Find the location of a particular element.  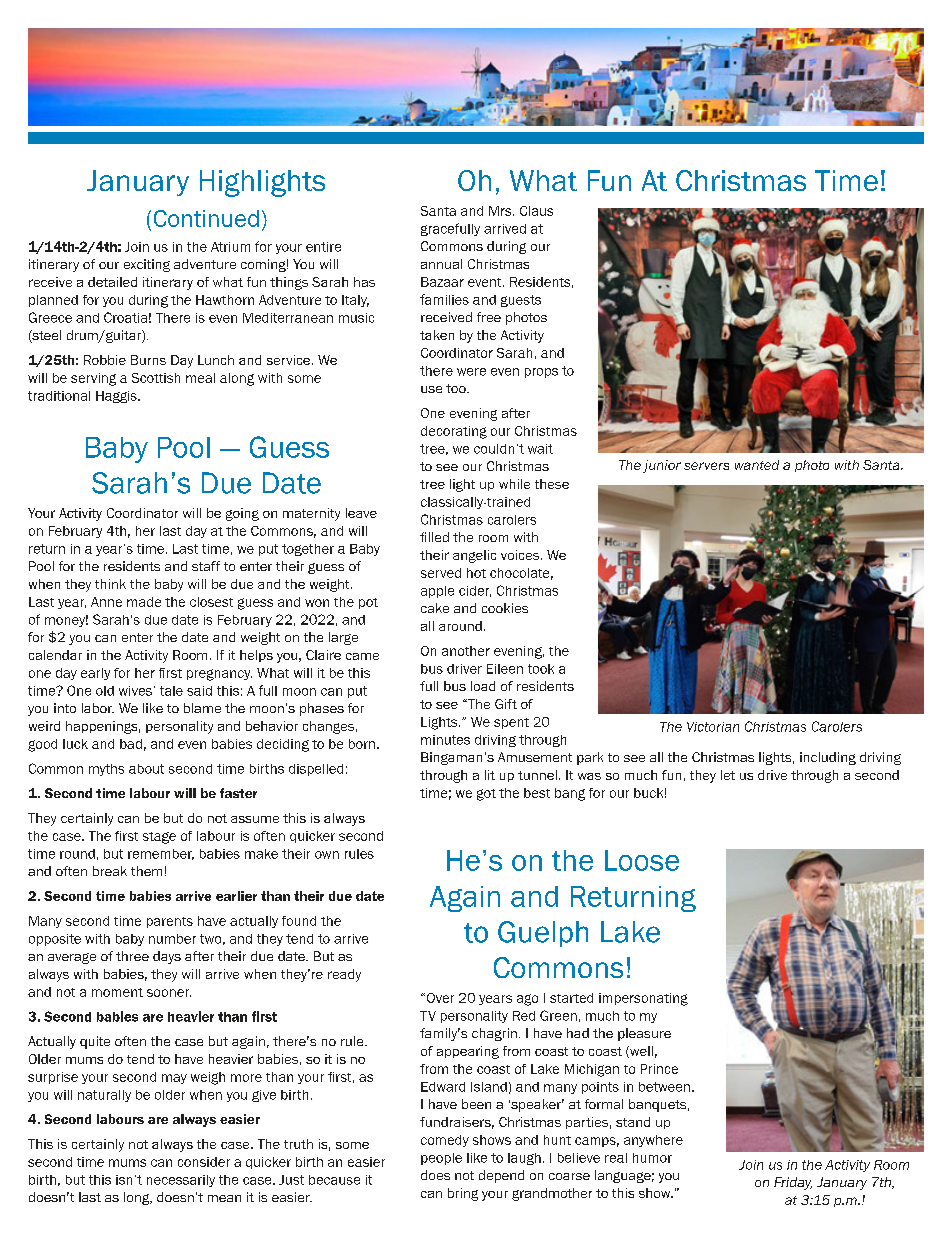

exciting is located at coordinates (147, 265).
